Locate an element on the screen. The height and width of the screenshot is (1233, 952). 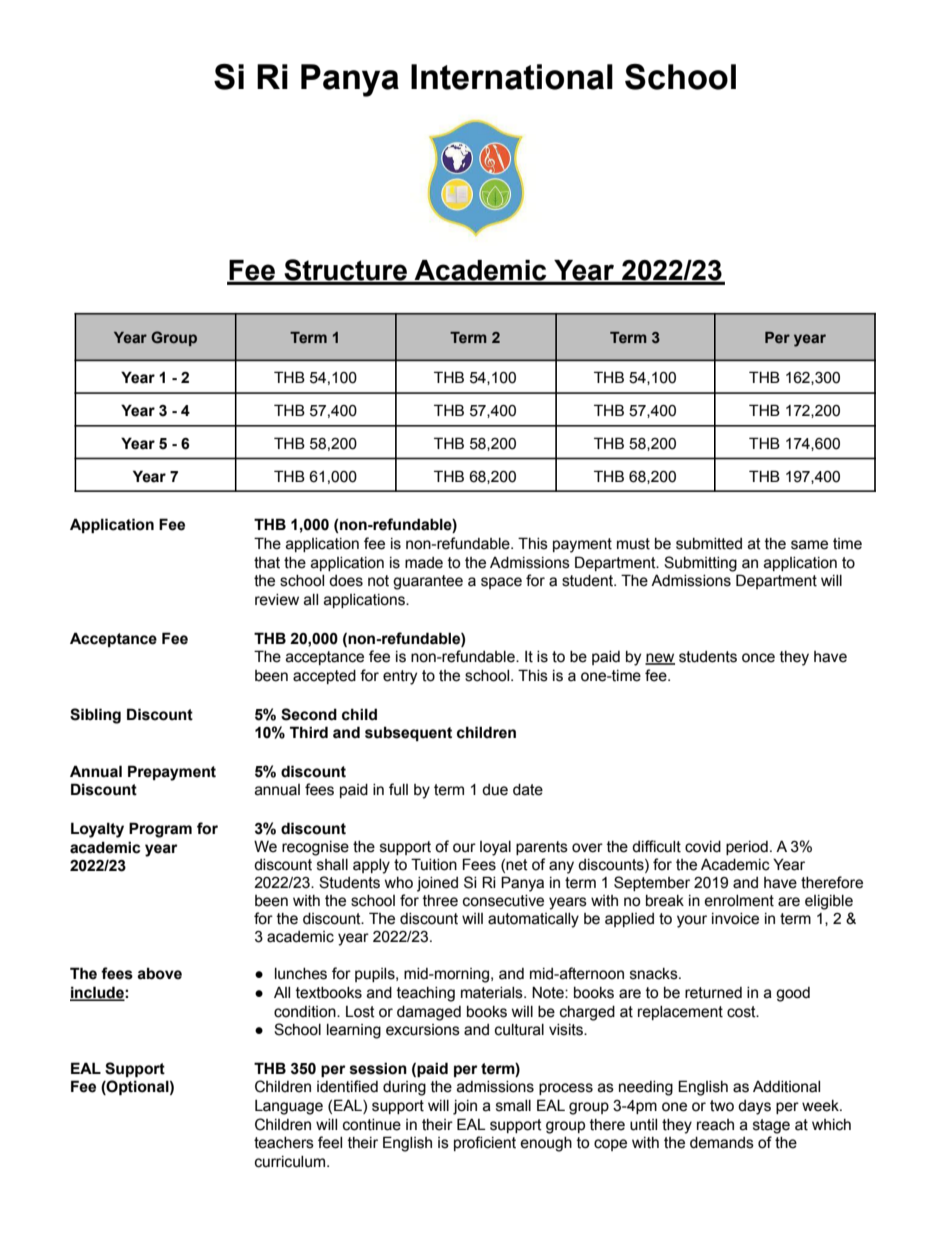
review is located at coordinates (277, 600).
